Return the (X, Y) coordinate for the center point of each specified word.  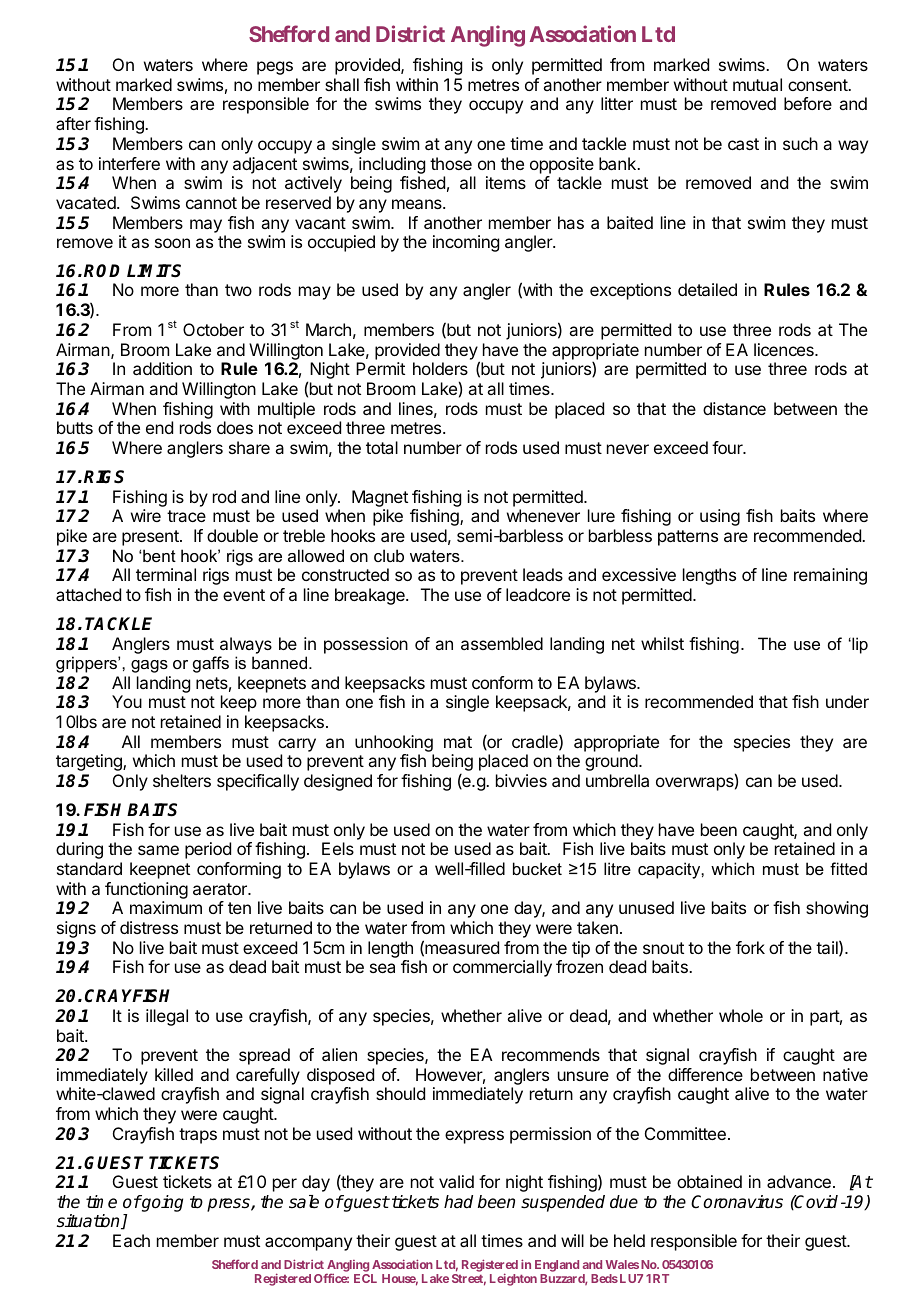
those (451, 163)
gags (149, 666)
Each (131, 1240)
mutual (757, 84)
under (847, 701)
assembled (502, 643)
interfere (129, 163)
